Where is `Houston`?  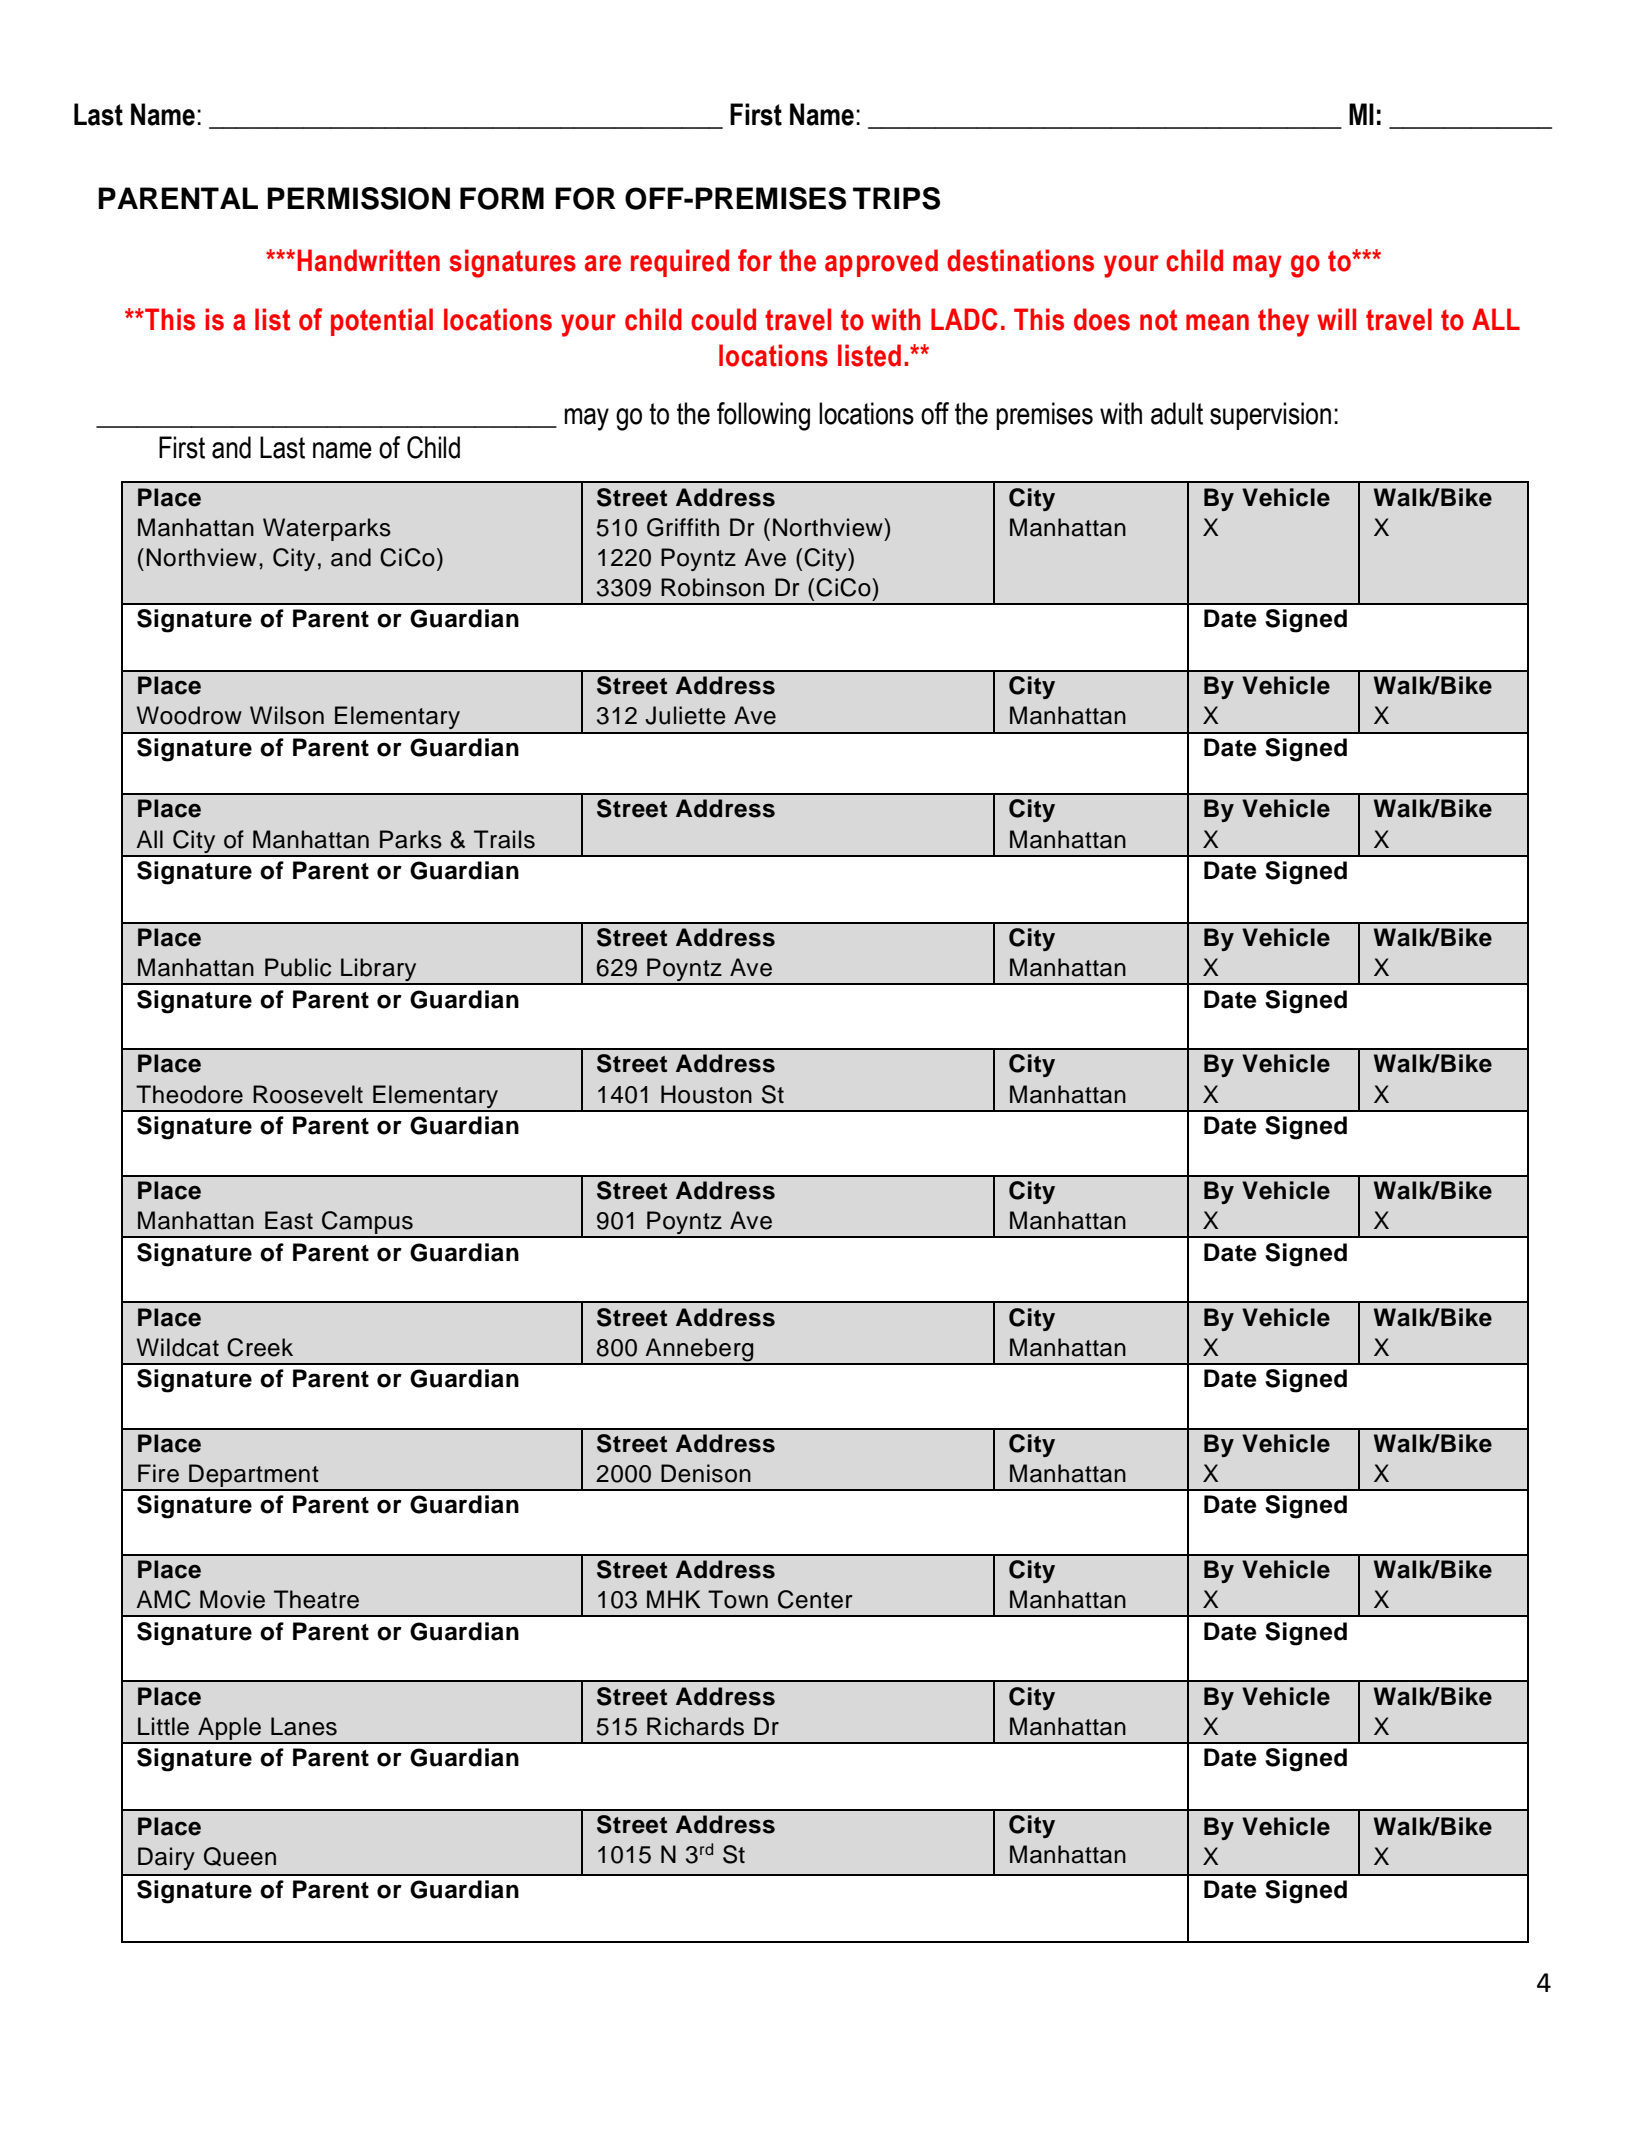
Houston is located at coordinates (706, 1094).
